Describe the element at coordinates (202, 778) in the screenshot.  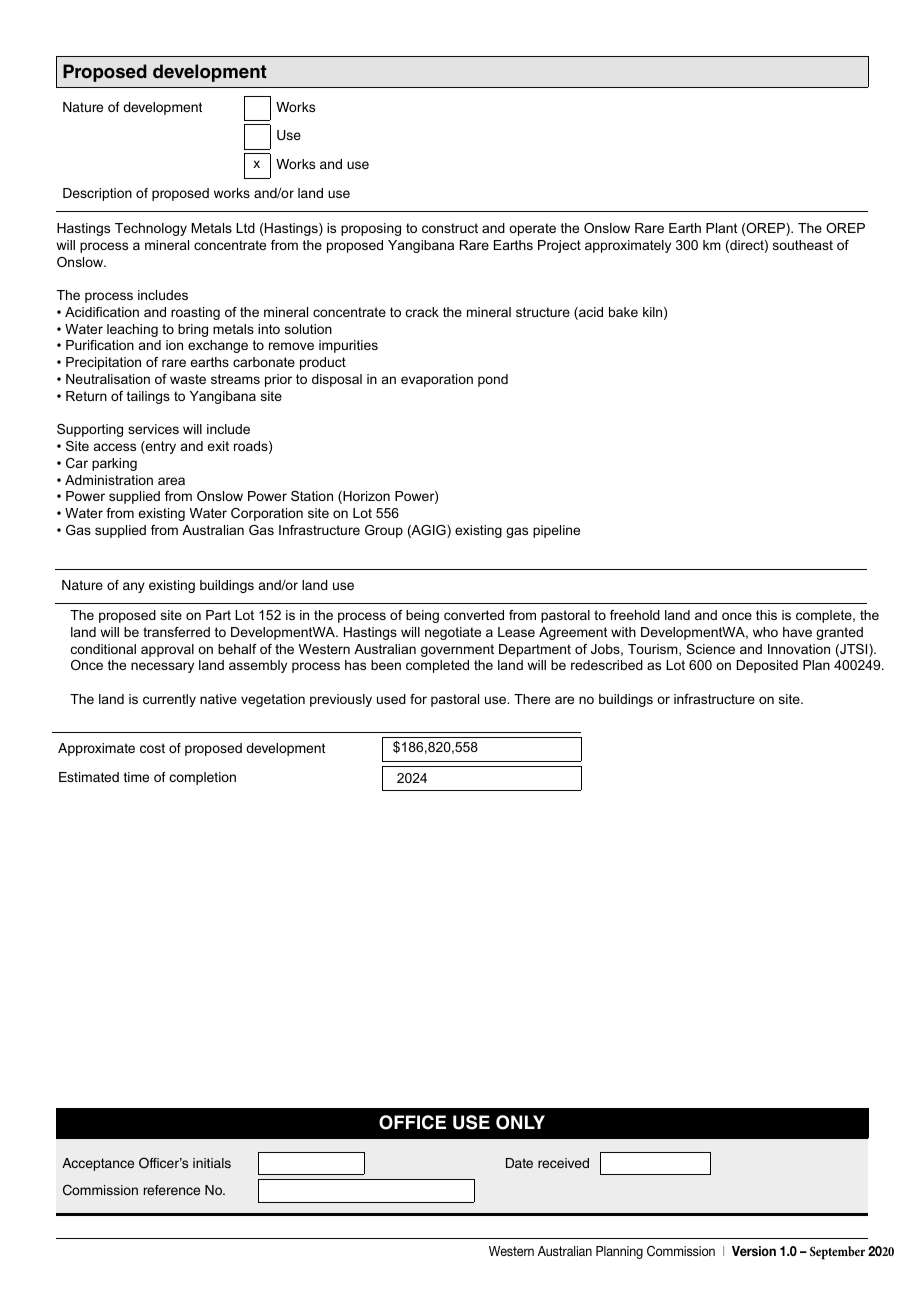
I see `completion` at that location.
